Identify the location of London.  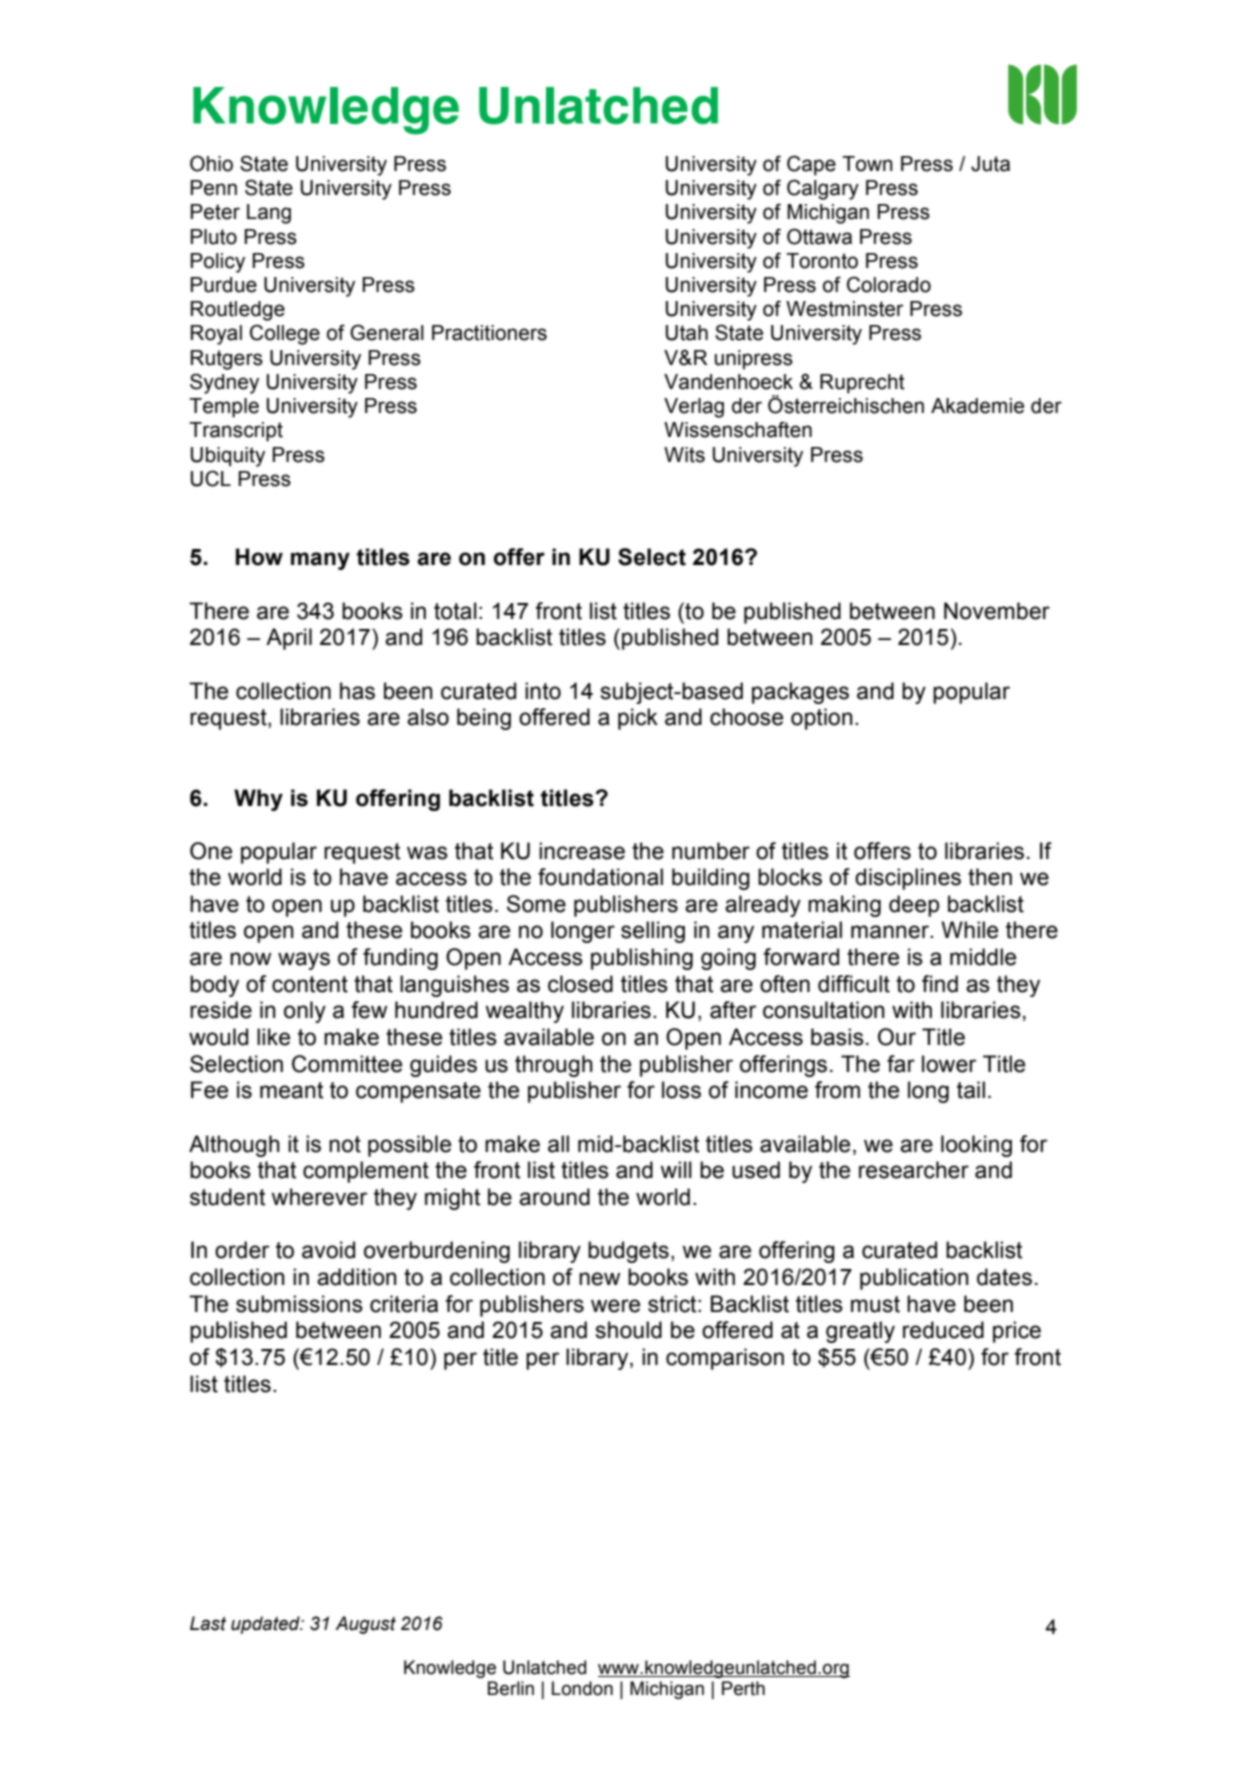
(582, 1688).
